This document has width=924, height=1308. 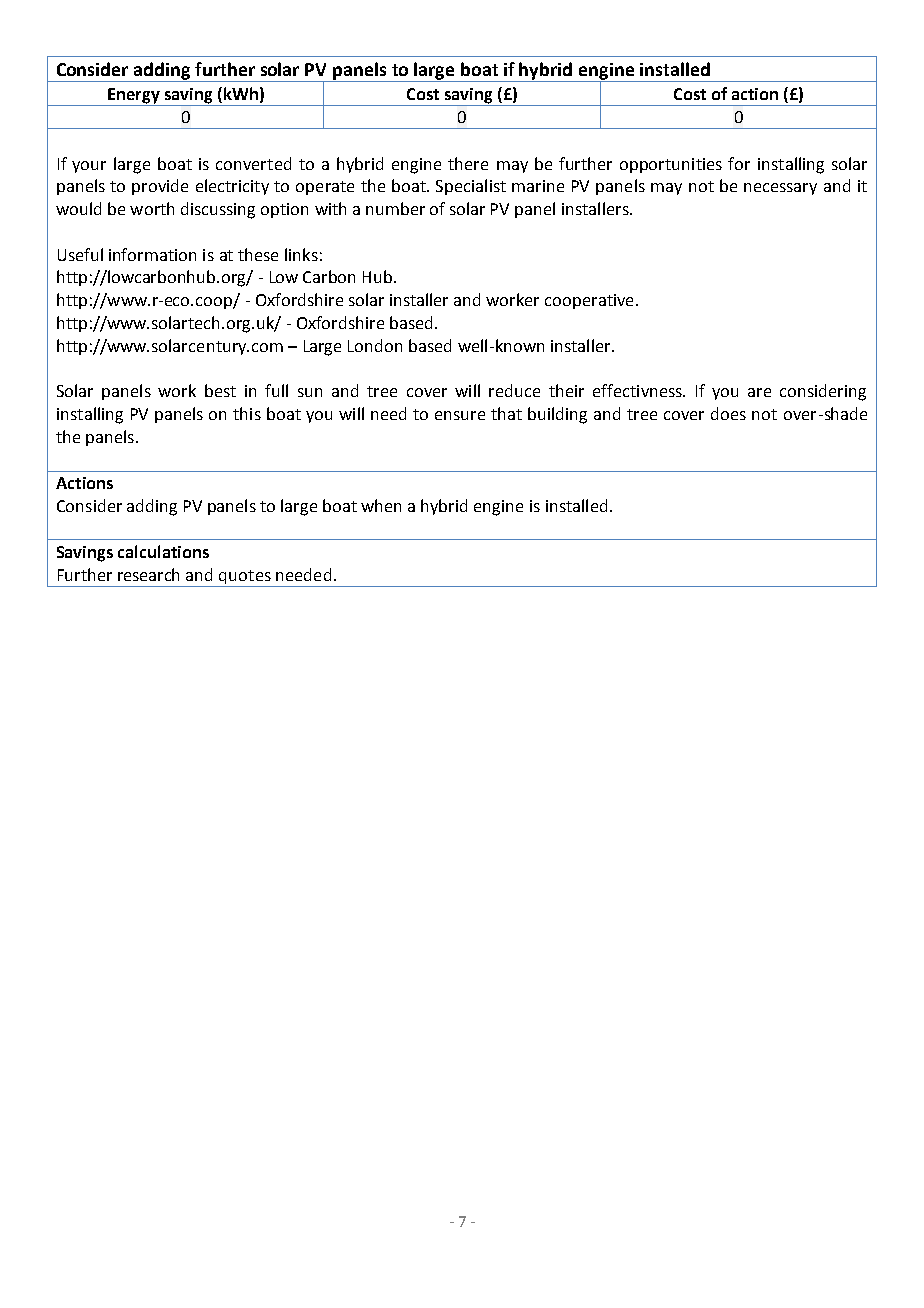 I want to click on there, so click(x=468, y=163).
